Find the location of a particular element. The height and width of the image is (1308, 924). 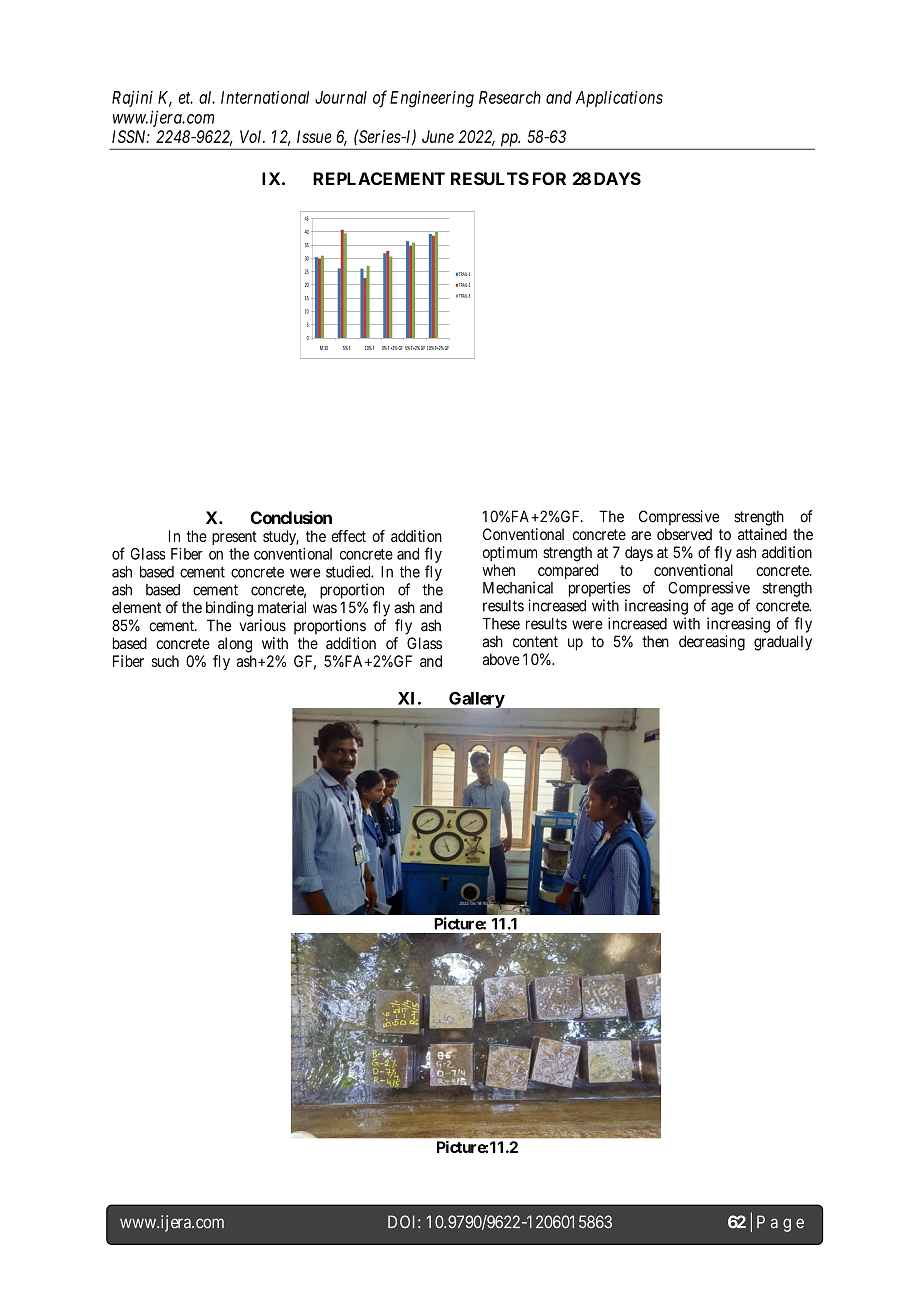

Vol is located at coordinates (252, 136).
